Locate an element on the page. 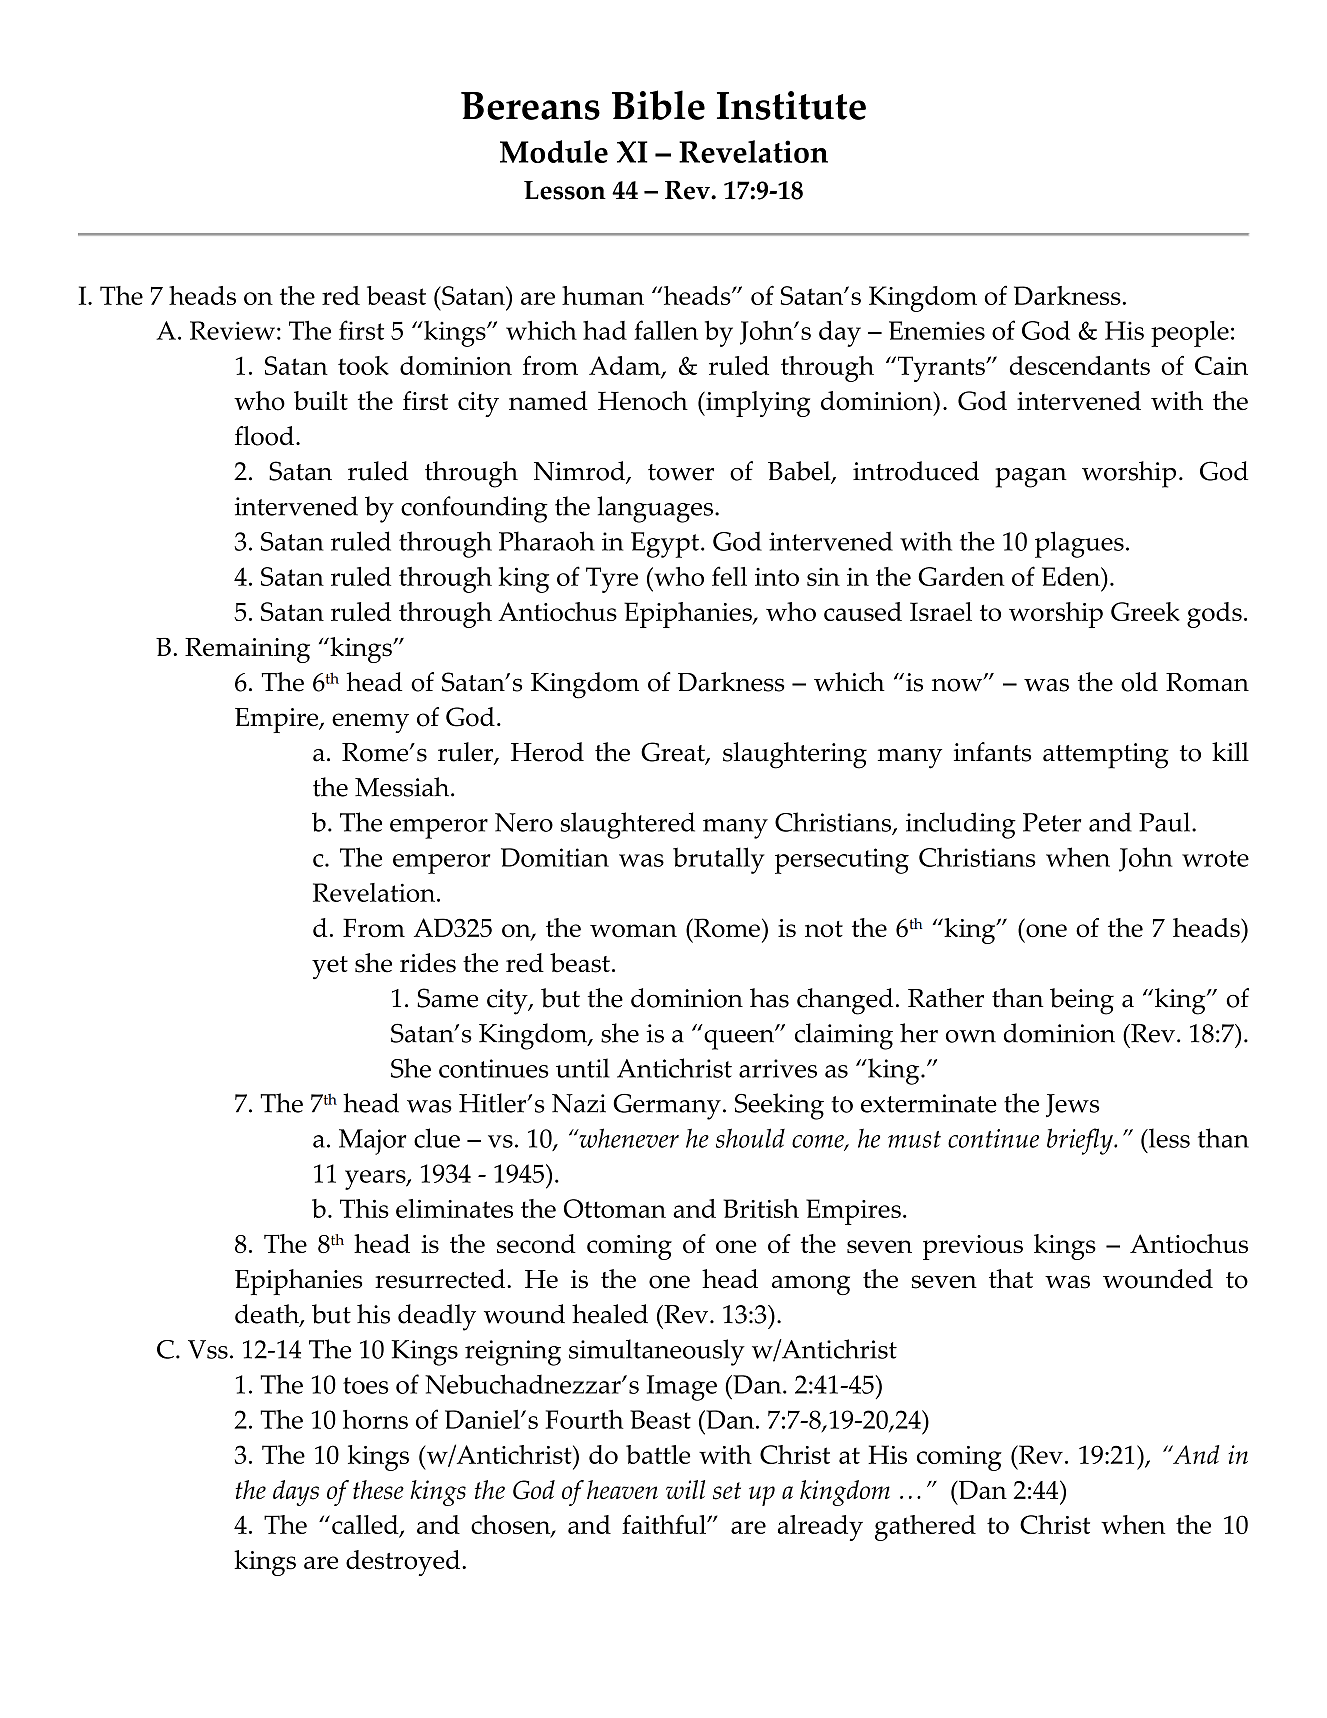 Image resolution: width=1327 pixels, height=1718 pixels. called is located at coordinates (366, 1526).
